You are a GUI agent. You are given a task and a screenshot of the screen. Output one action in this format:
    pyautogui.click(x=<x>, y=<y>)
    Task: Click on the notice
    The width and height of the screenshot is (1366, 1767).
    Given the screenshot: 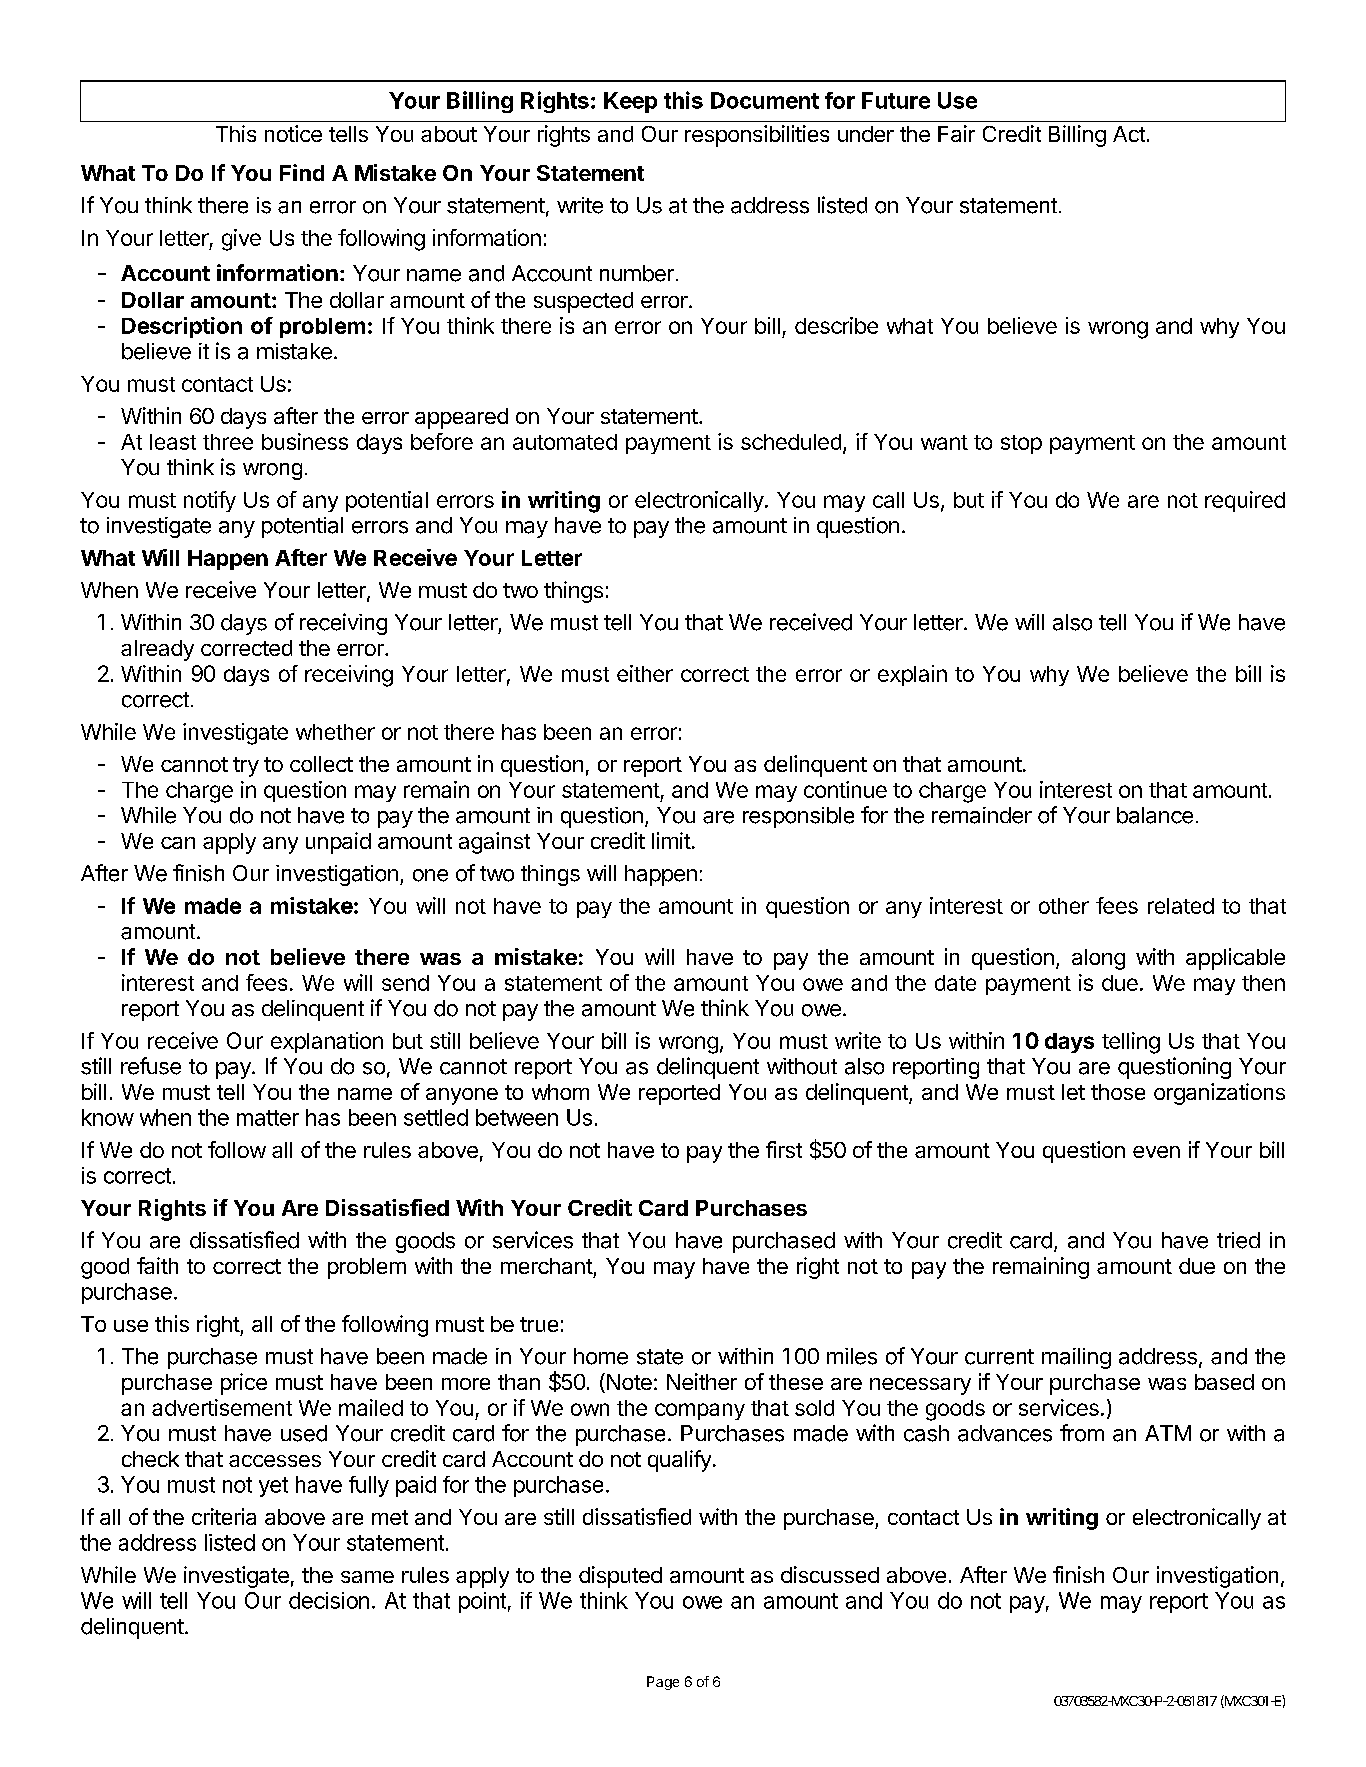 What is the action you would take?
    pyautogui.click(x=293, y=133)
